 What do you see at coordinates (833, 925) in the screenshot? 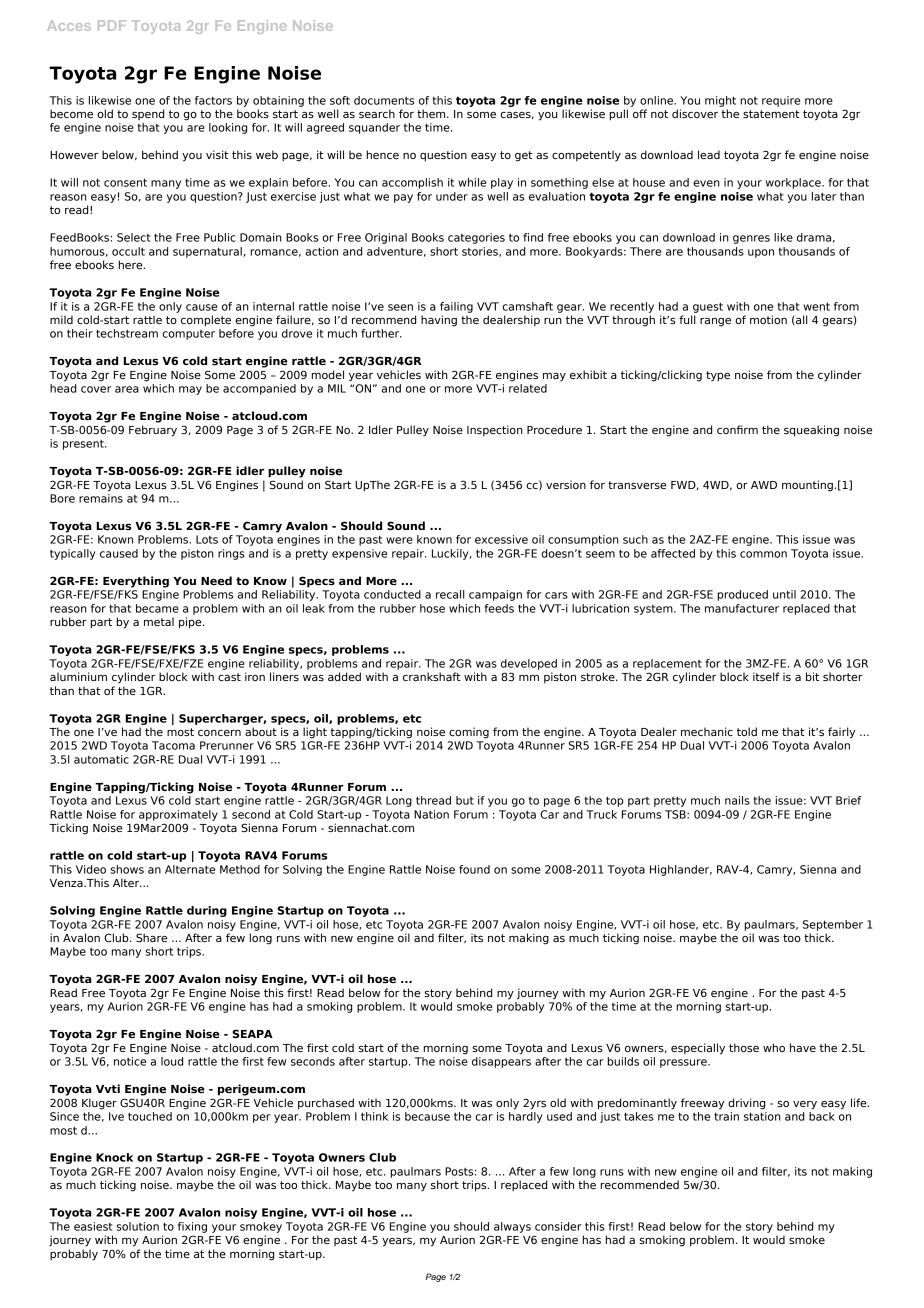
I see `September` at bounding box center [833, 925].
